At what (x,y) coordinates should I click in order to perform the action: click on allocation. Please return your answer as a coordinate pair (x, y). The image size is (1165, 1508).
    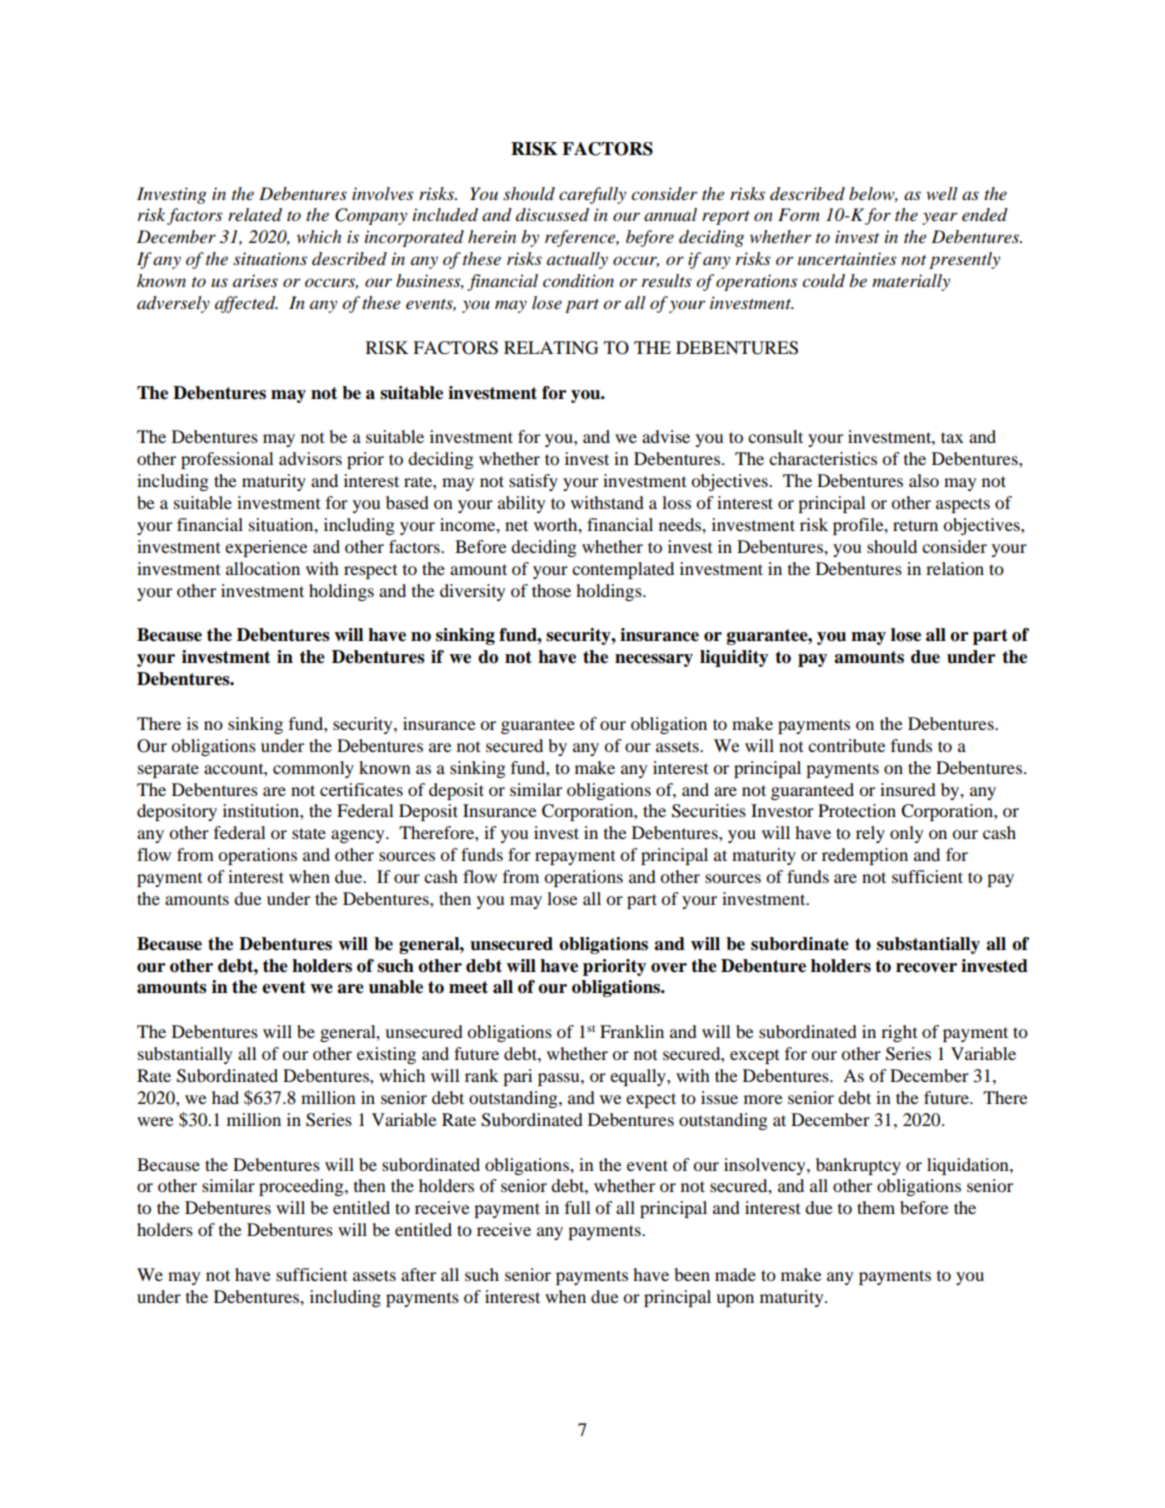
    Looking at the image, I should click on (263, 568).
